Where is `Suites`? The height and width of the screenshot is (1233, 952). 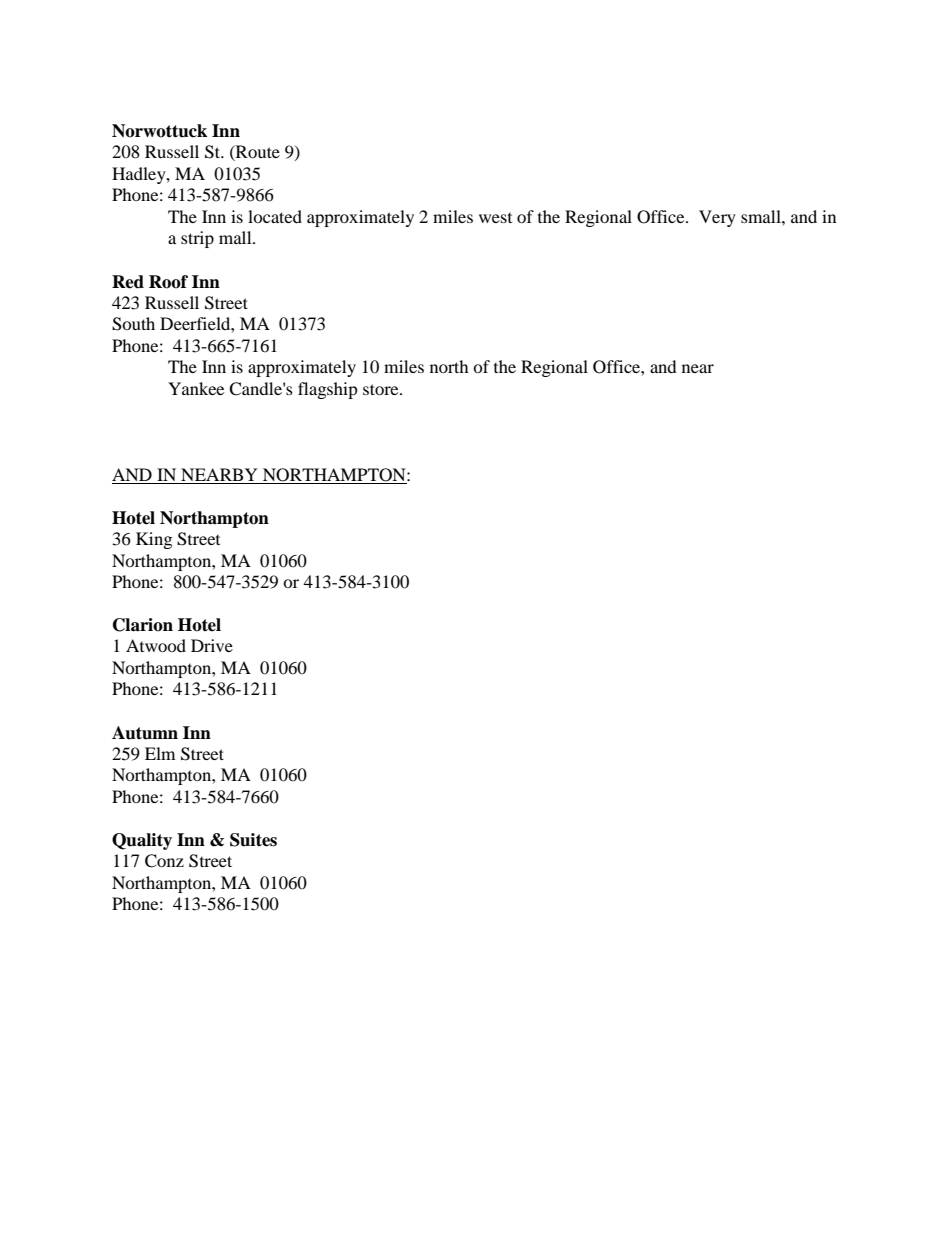 Suites is located at coordinates (253, 840).
